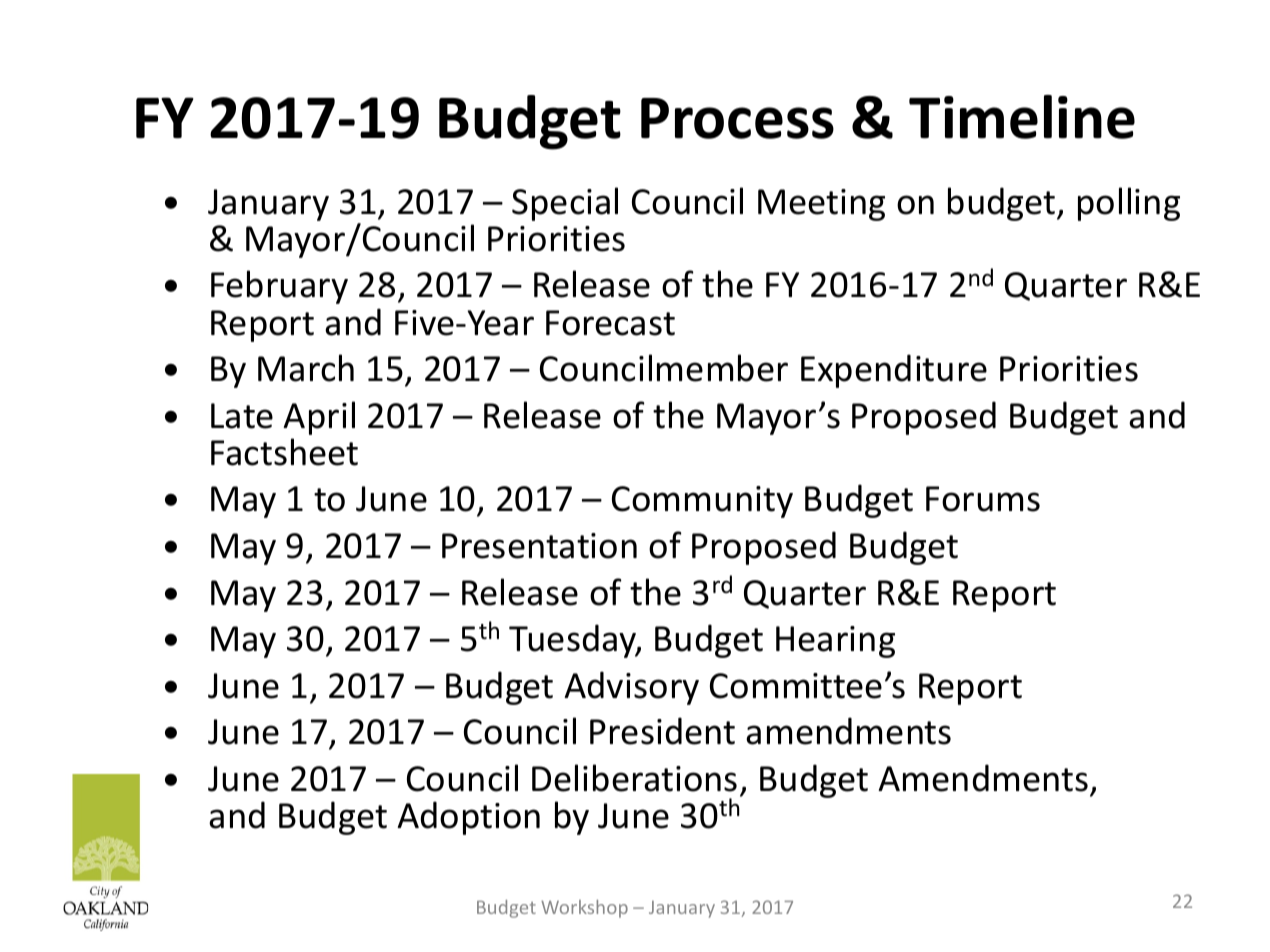 Image resolution: width=1270 pixels, height=952 pixels. Describe the element at coordinates (634, 778) in the page. I see `Deliberations` at that location.
